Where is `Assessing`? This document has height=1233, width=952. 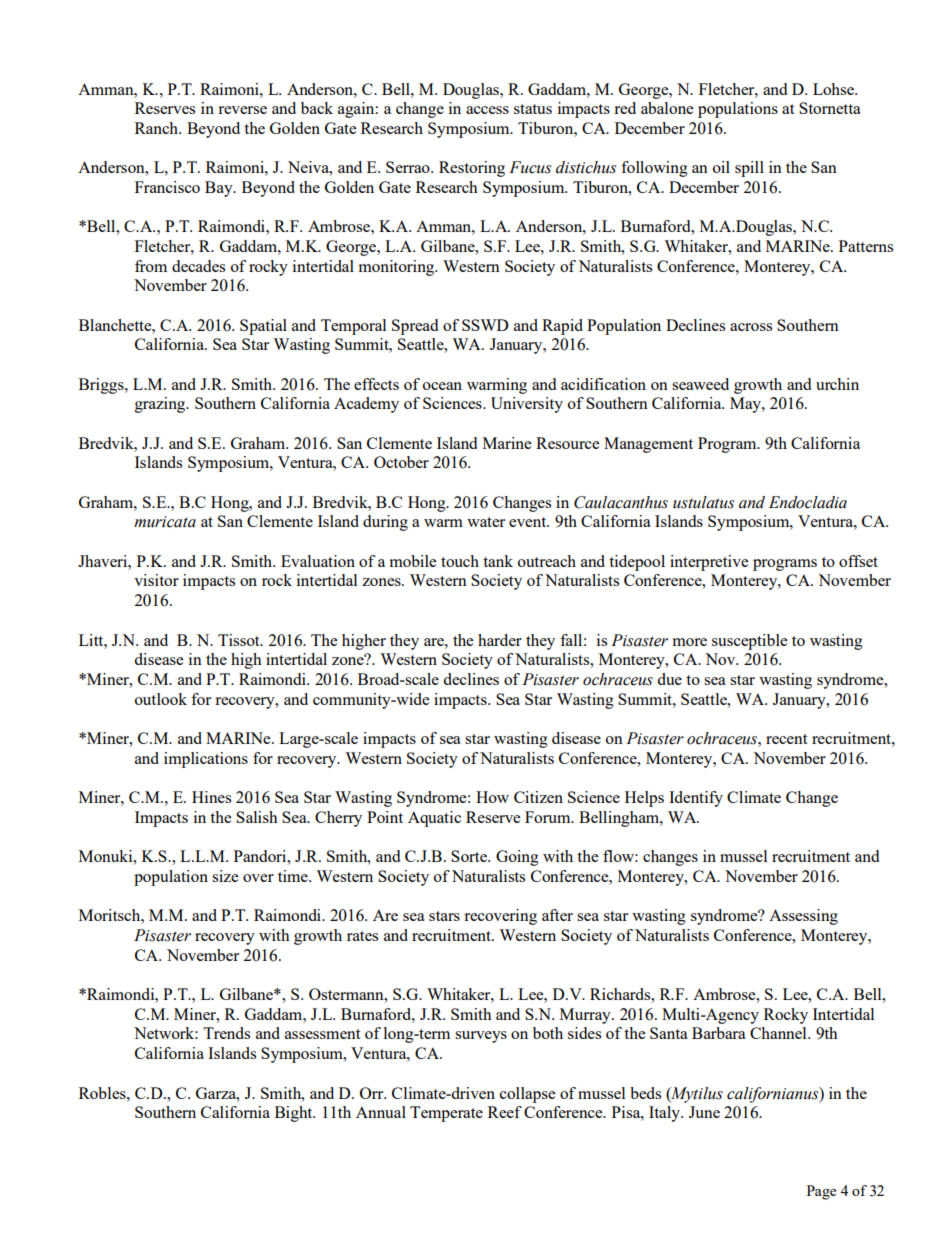 Assessing is located at coordinates (803, 917).
